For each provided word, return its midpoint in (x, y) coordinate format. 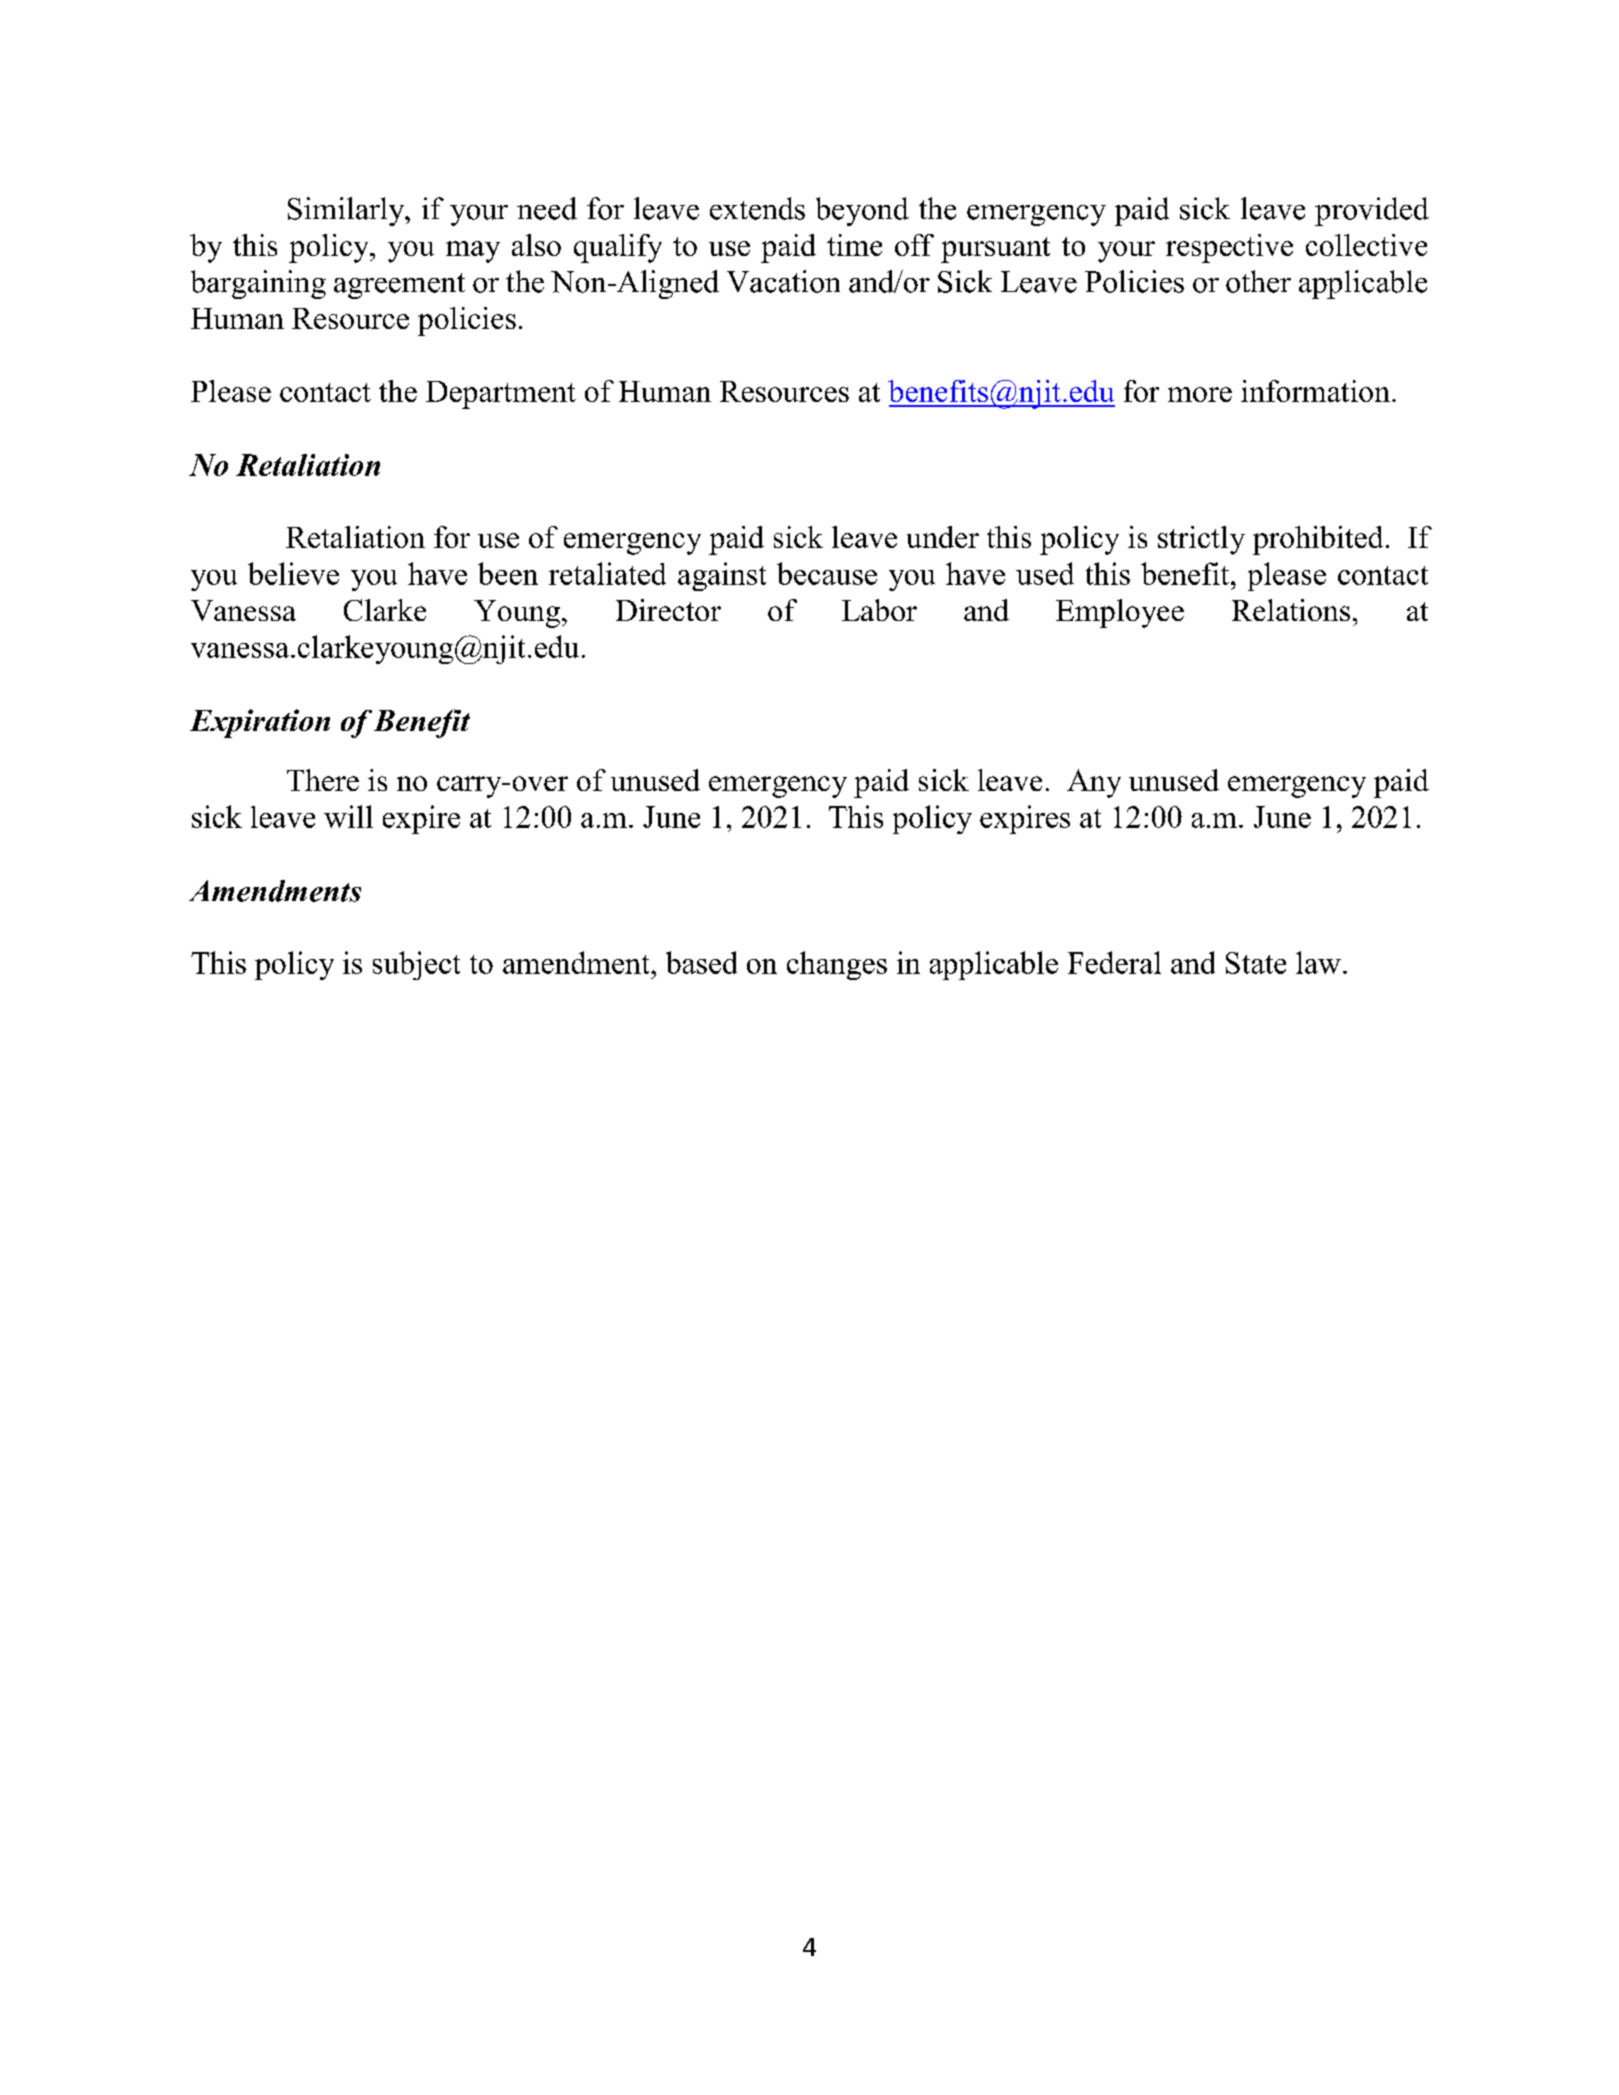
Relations (1291, 610)
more (1200, 394)
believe (293, 573)
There (323, 780)
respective (1229, 248)
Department (501, 395)
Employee (1120, 613)
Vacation (783, 281)
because (827, 573)
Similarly (347, 211)
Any (1094, 783)
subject (416, 965)
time (854, 245)
